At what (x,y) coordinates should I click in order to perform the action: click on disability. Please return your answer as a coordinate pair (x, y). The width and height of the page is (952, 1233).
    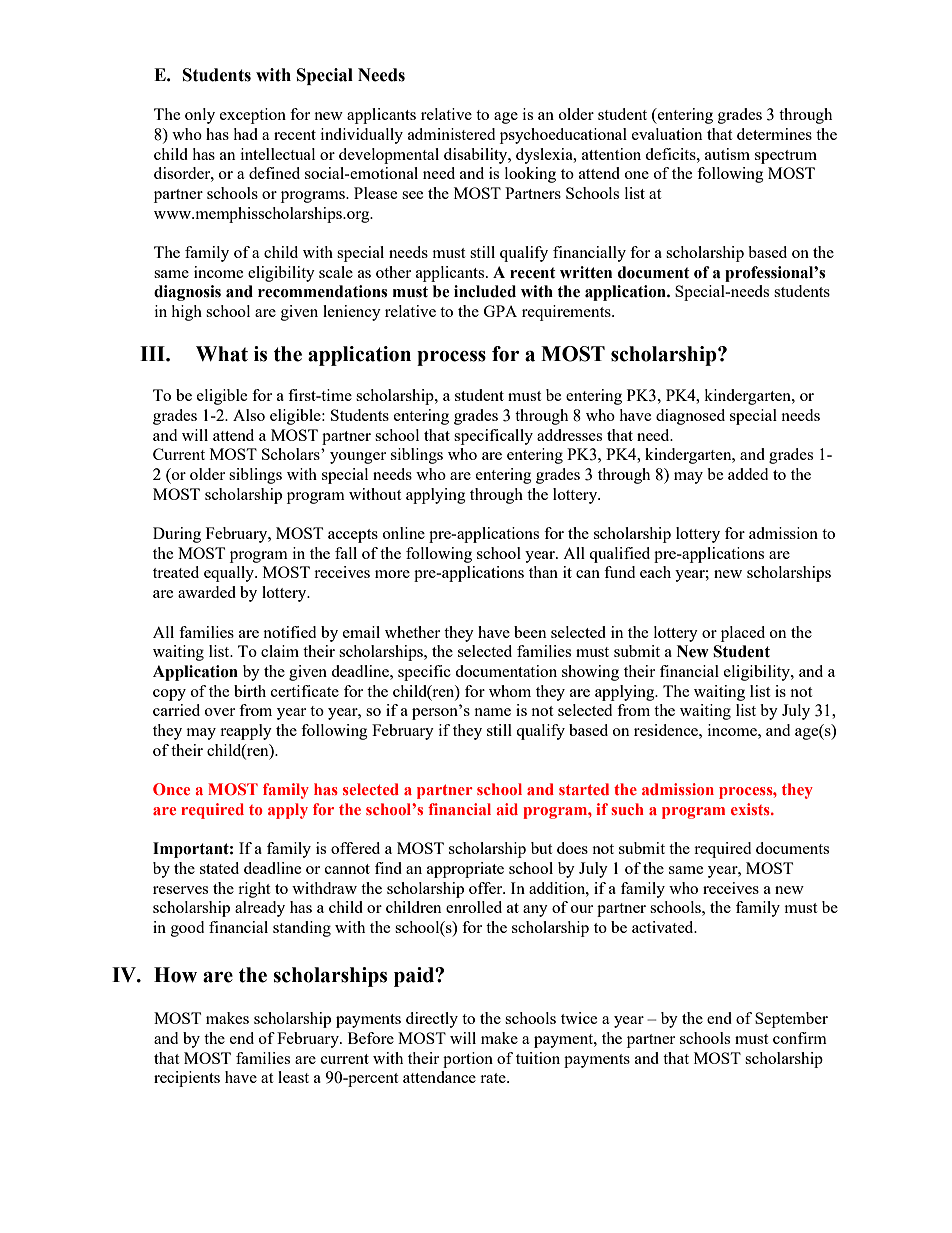
    Looking at the image, I should click on (477, 156).
